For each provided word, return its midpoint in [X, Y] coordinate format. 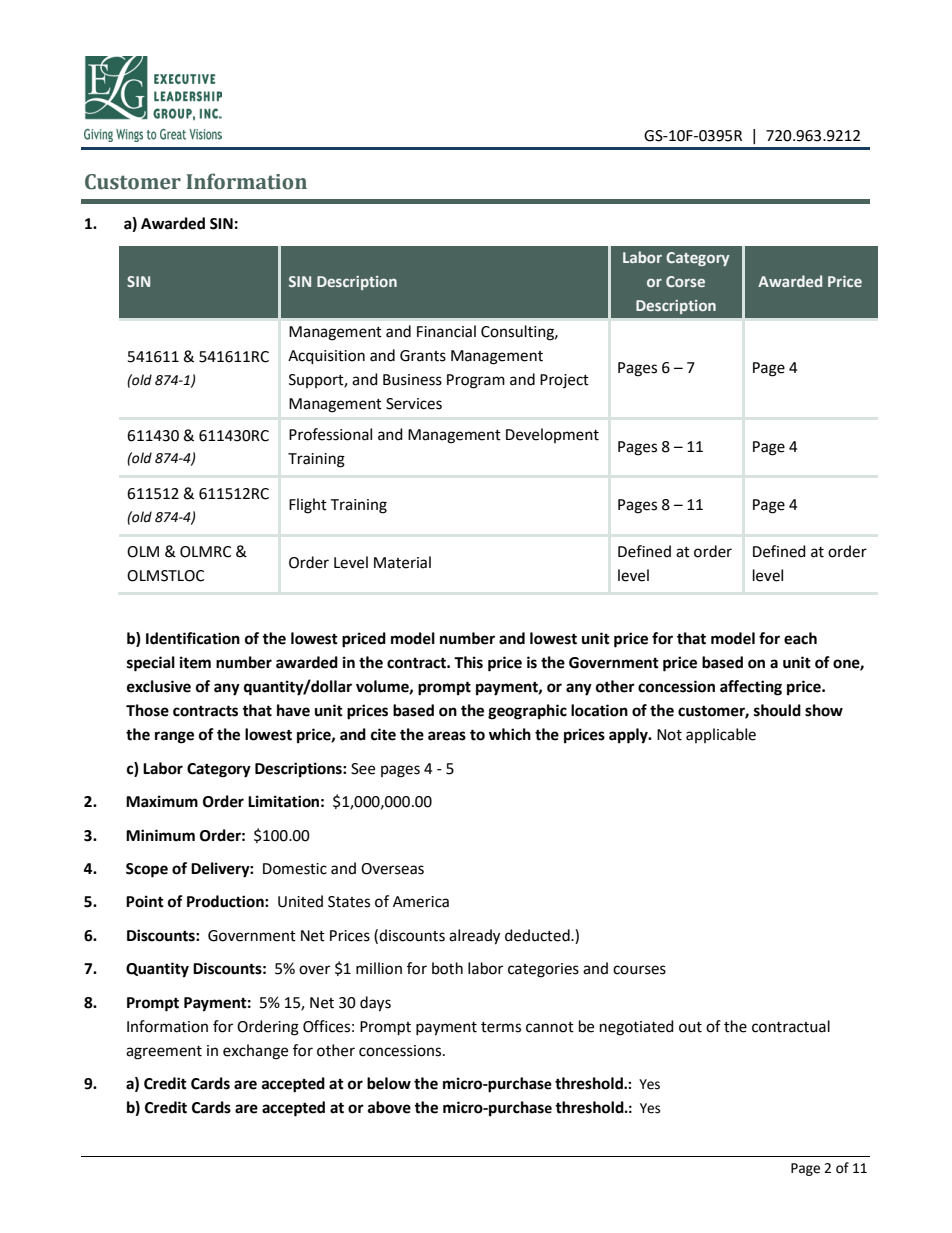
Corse [685, 281]
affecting [751, 688]
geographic [527, 712]
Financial [446, 331]
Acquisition [326, 357]
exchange [255, 1052]
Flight [308, 506]
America [421, 902]
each [800, 638]
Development [552, 435]
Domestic [295, 869]
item [195, 662]
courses [639, 970]
